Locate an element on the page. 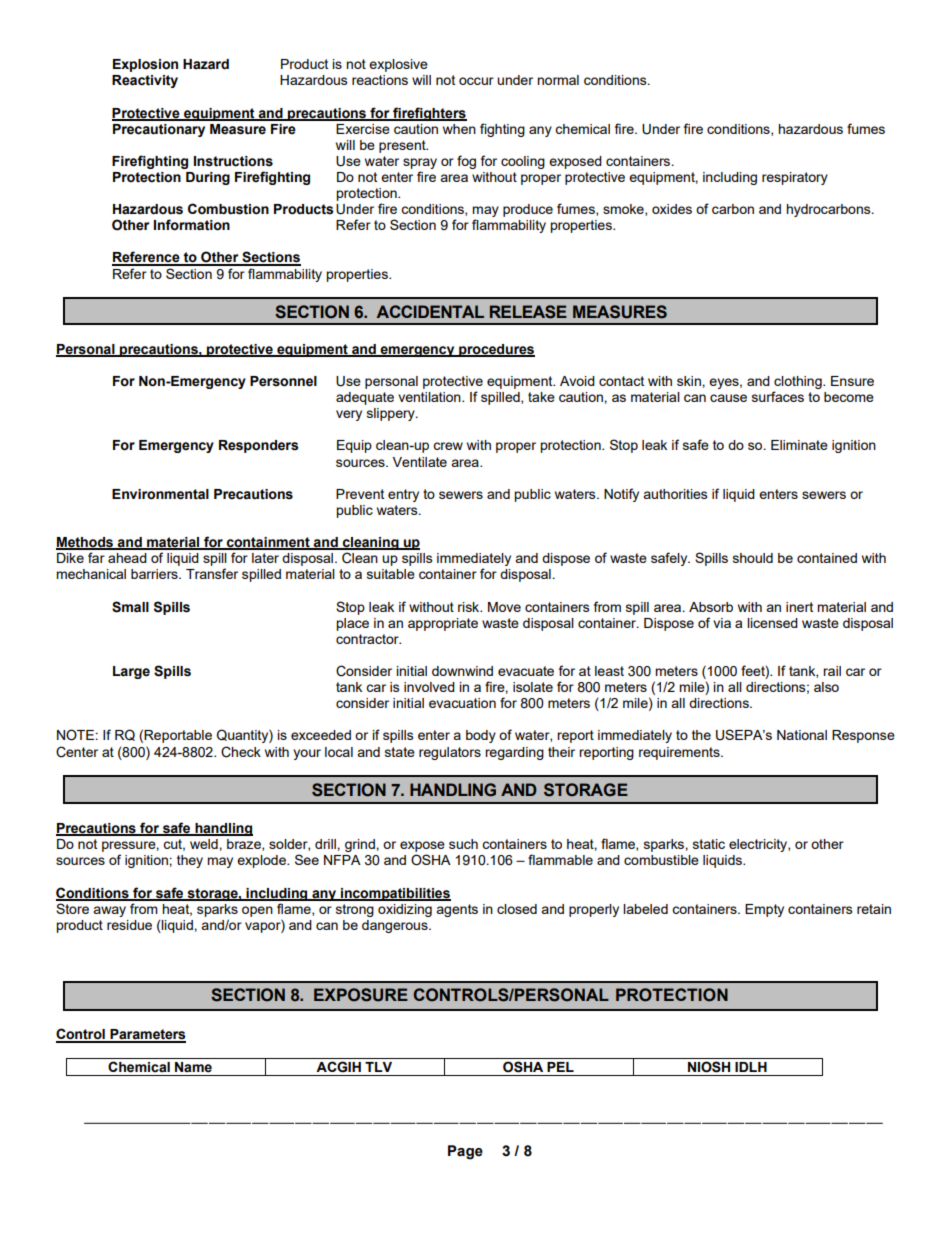 The height and width of the document is (1233, 952). Information is located at coordinates (192, 225).
